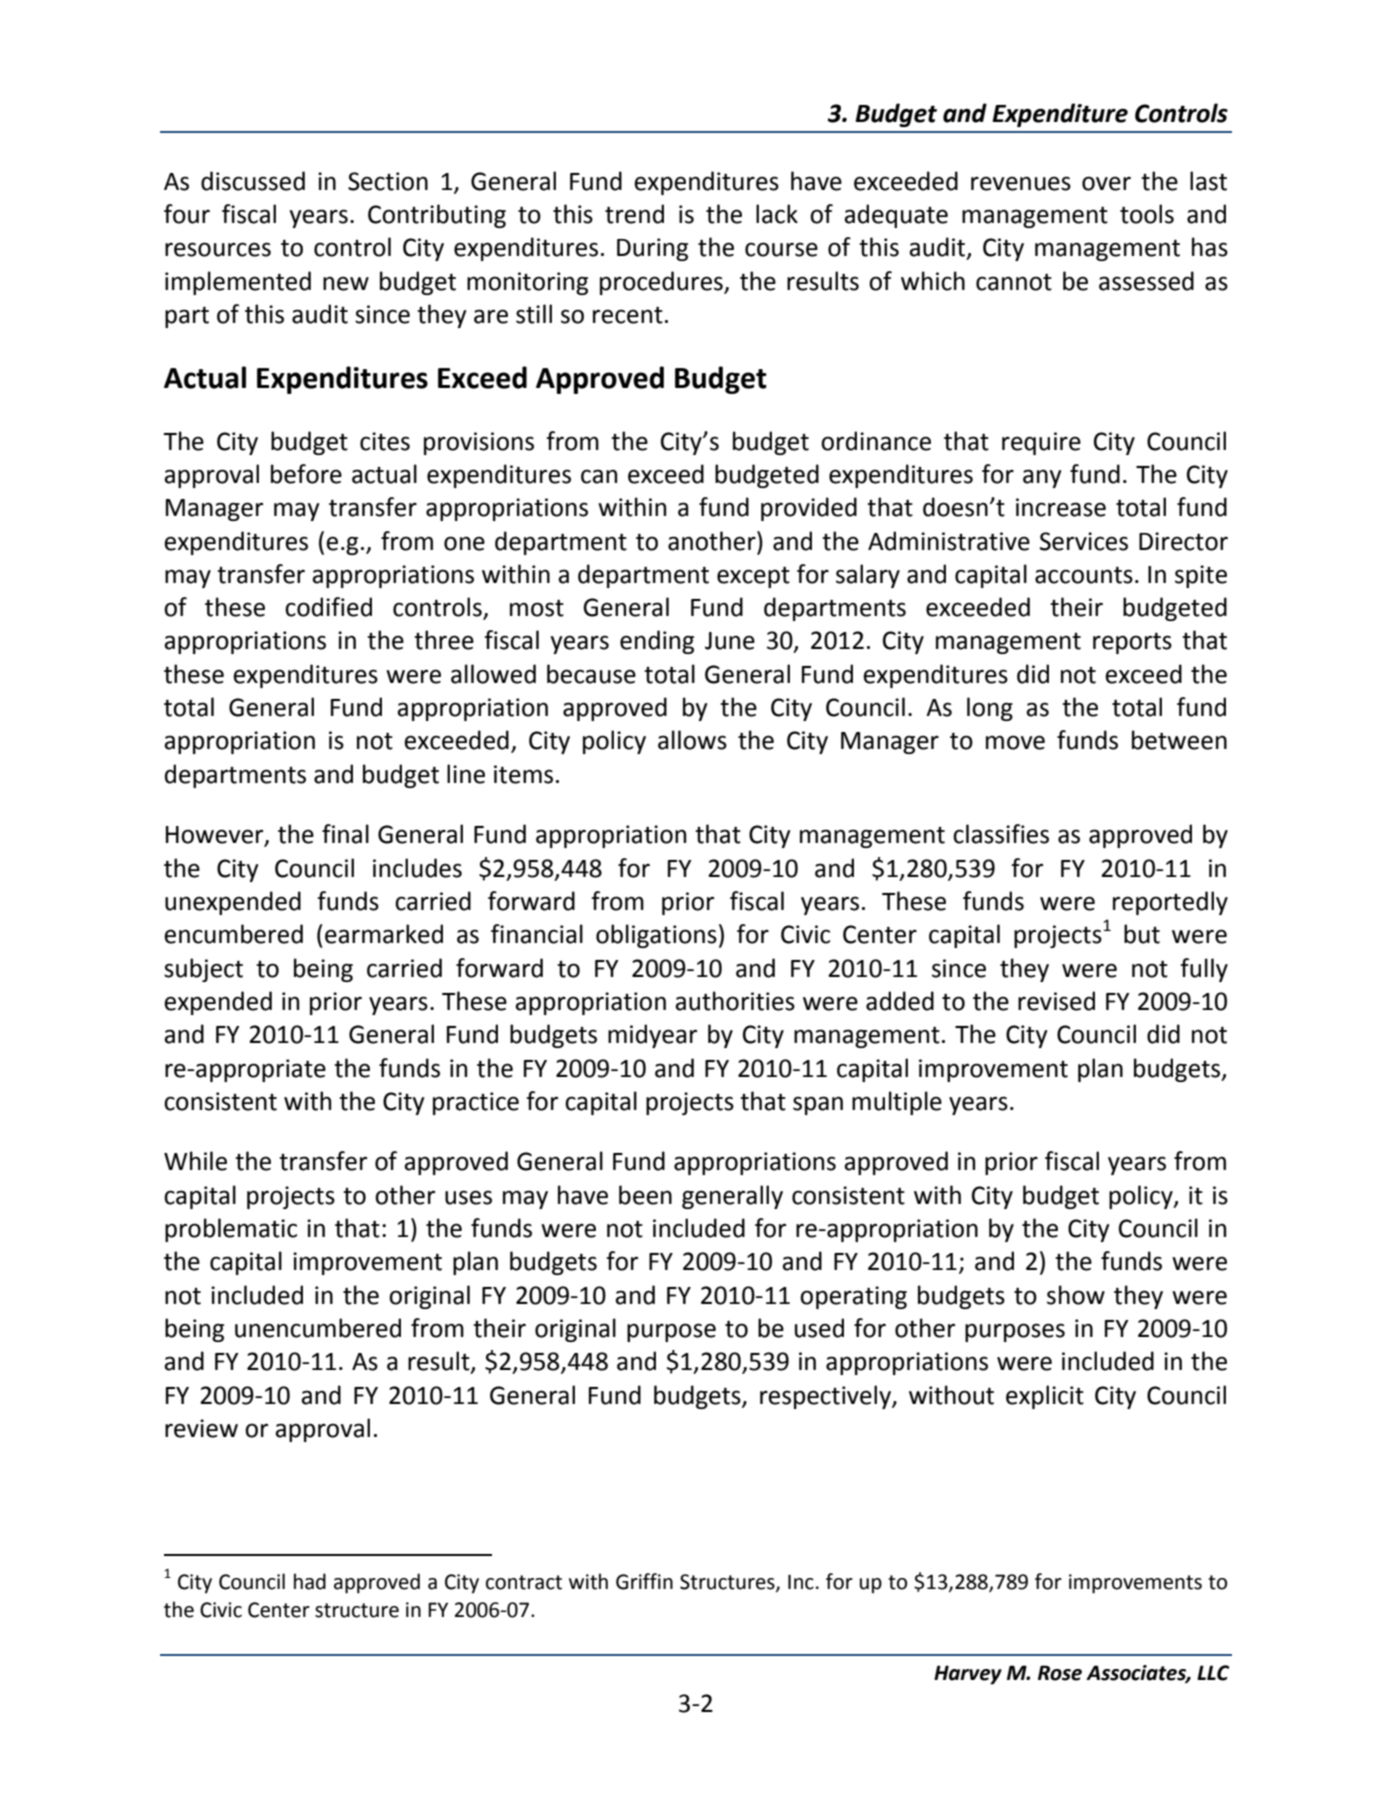 This document has width=1392, height=1801. Describe the element at coordinates (644, 1581) in the document. I see `Griffin` at that location.
